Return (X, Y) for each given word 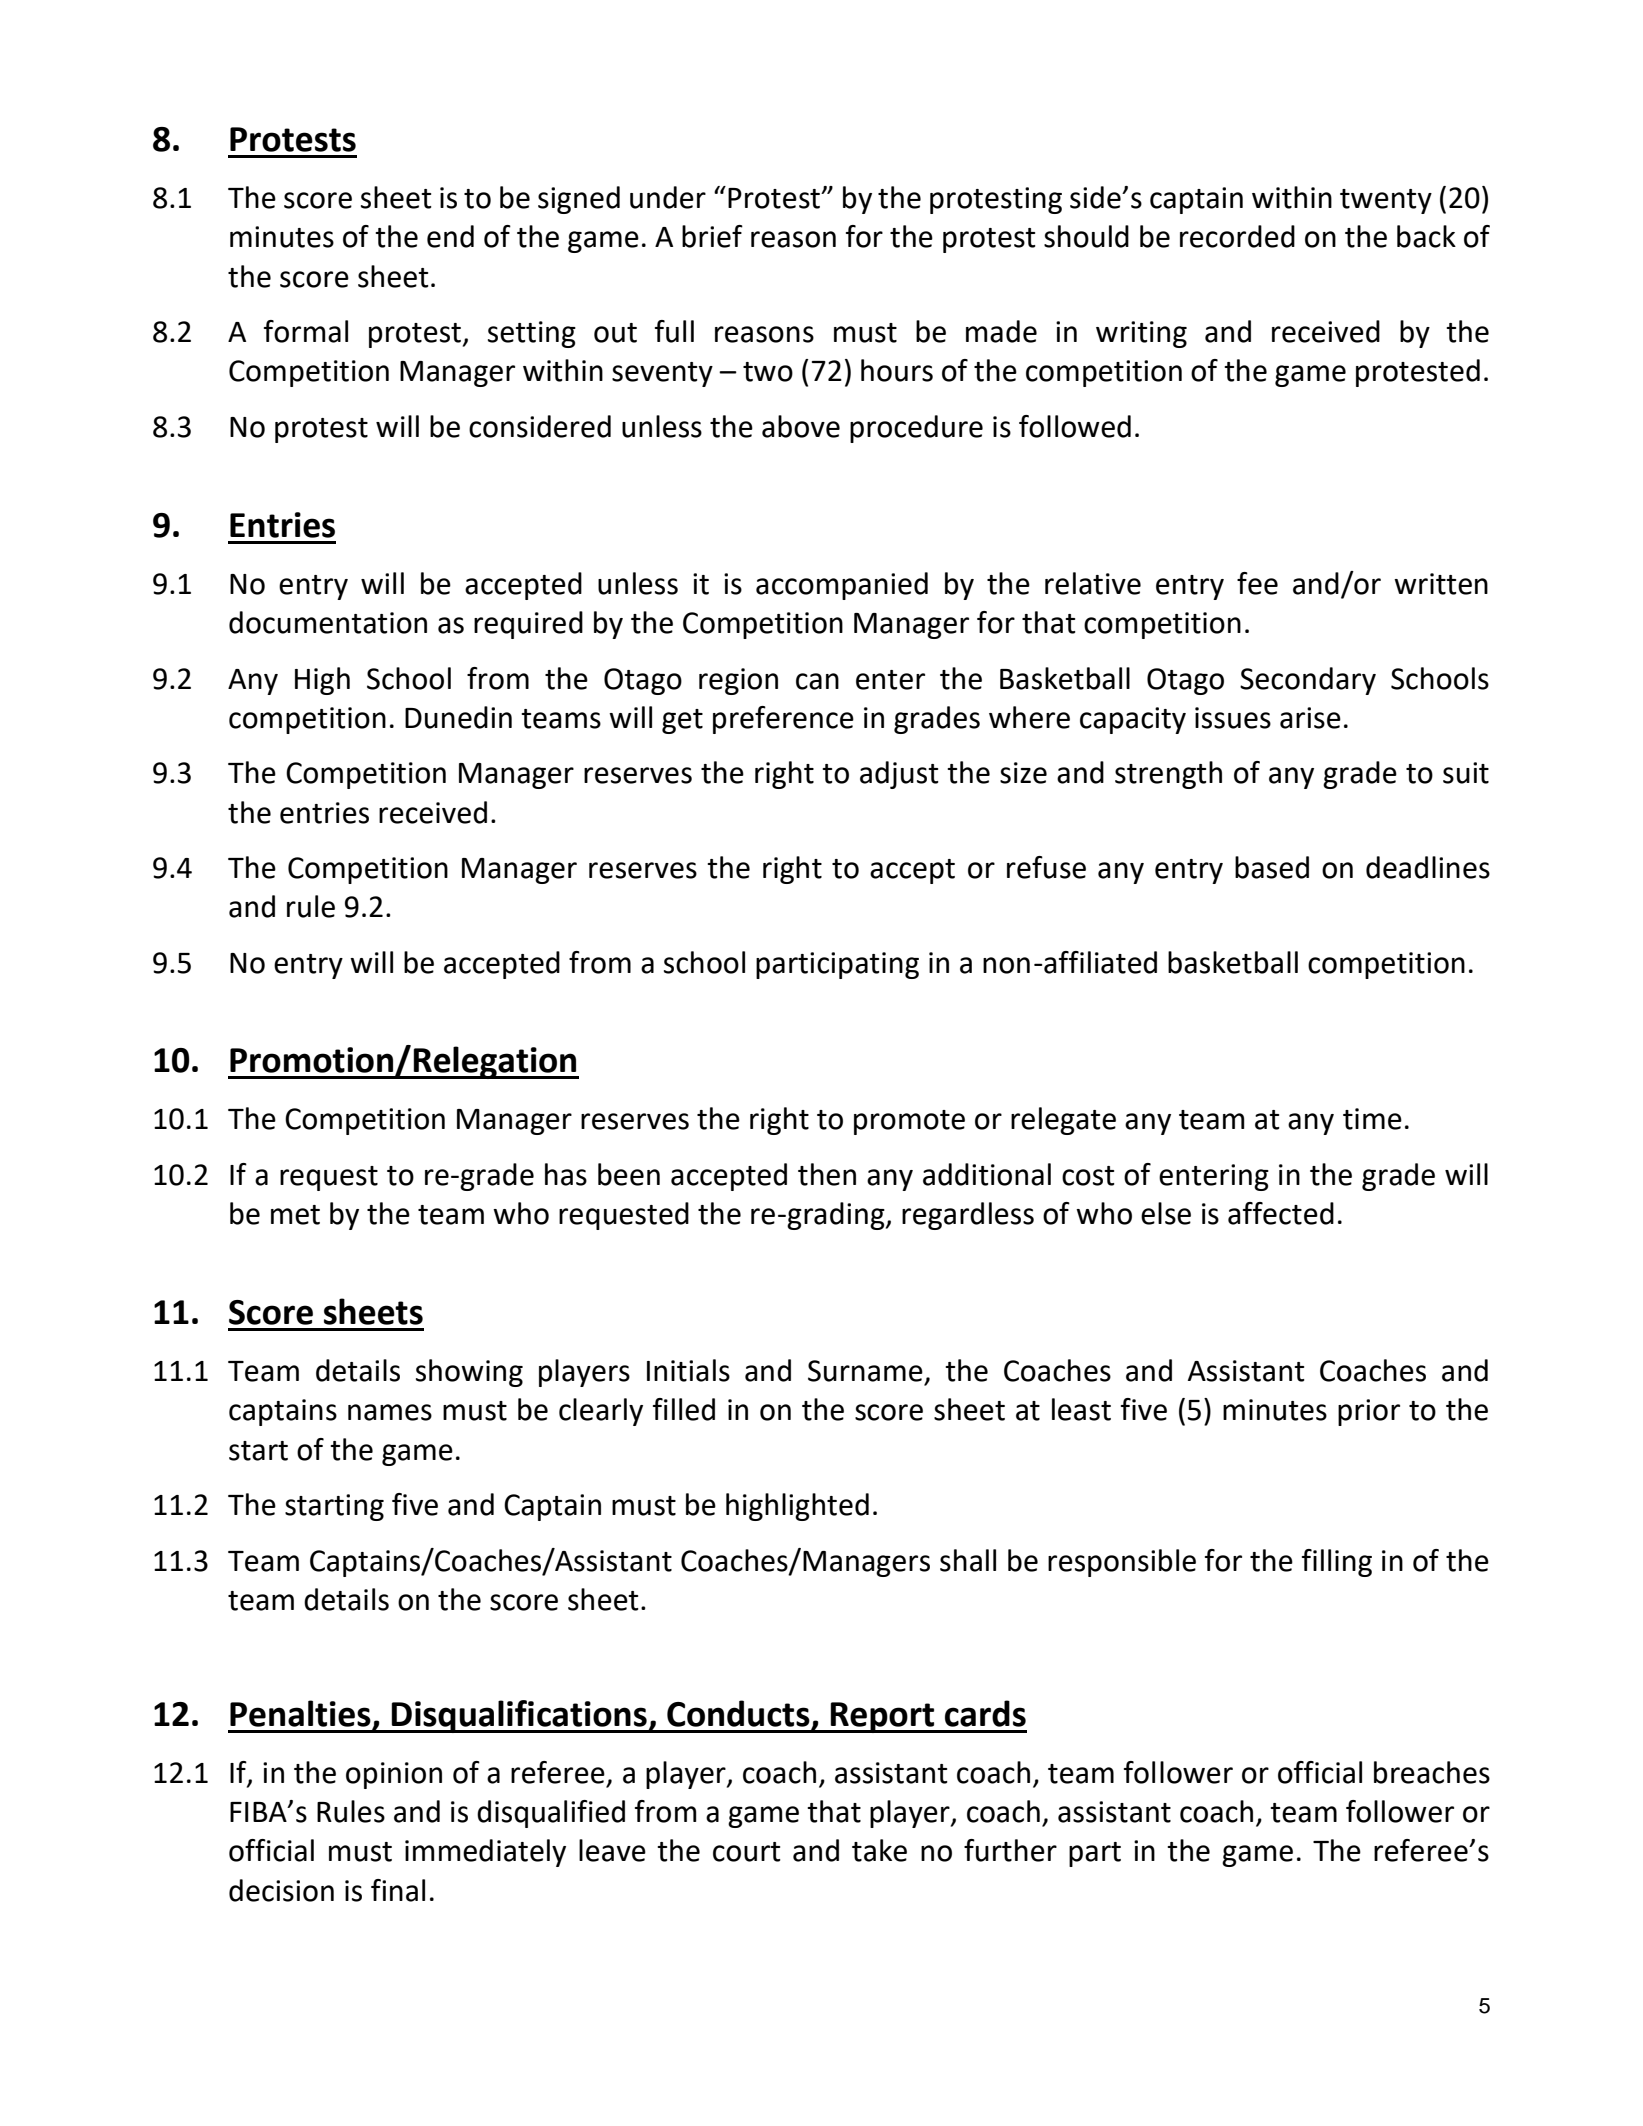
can (817, 681)
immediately (485, 1853)
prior (1369, 1412)
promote (909, 1122)
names (390, 1412)
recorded (1237, 236)
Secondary (1308, 681)
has (566, 1174)
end (450, 236)
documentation (328, 622)
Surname (865, 1371)
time (1372, 1119)
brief (712, 236)
